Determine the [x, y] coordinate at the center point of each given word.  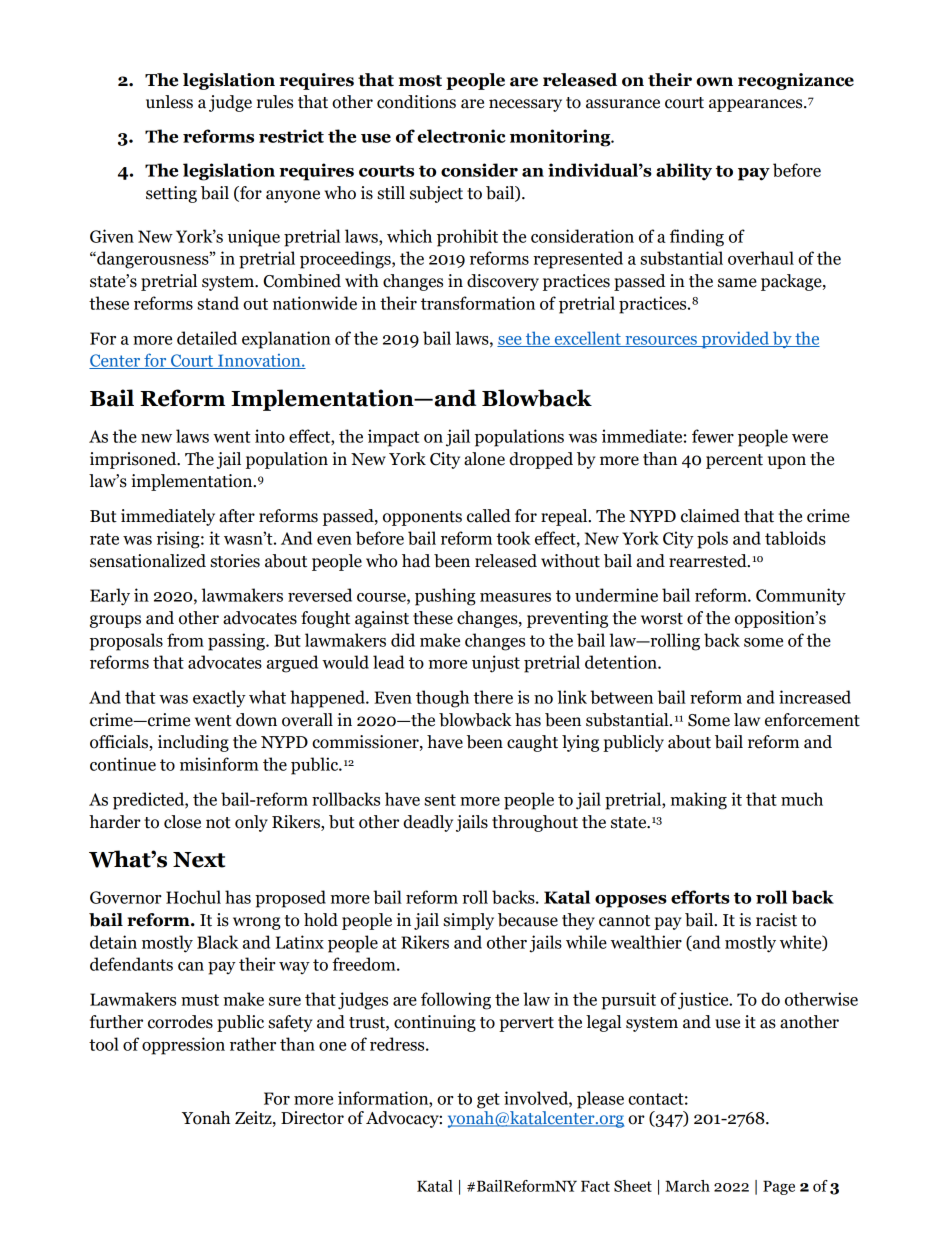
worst [662, 619]
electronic [461, 136]
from [185, 640]
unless [169, 102]
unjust [496, 664]
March [687, 1186]
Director [312, 1118]
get [488, 1101]
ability [684, 172]
